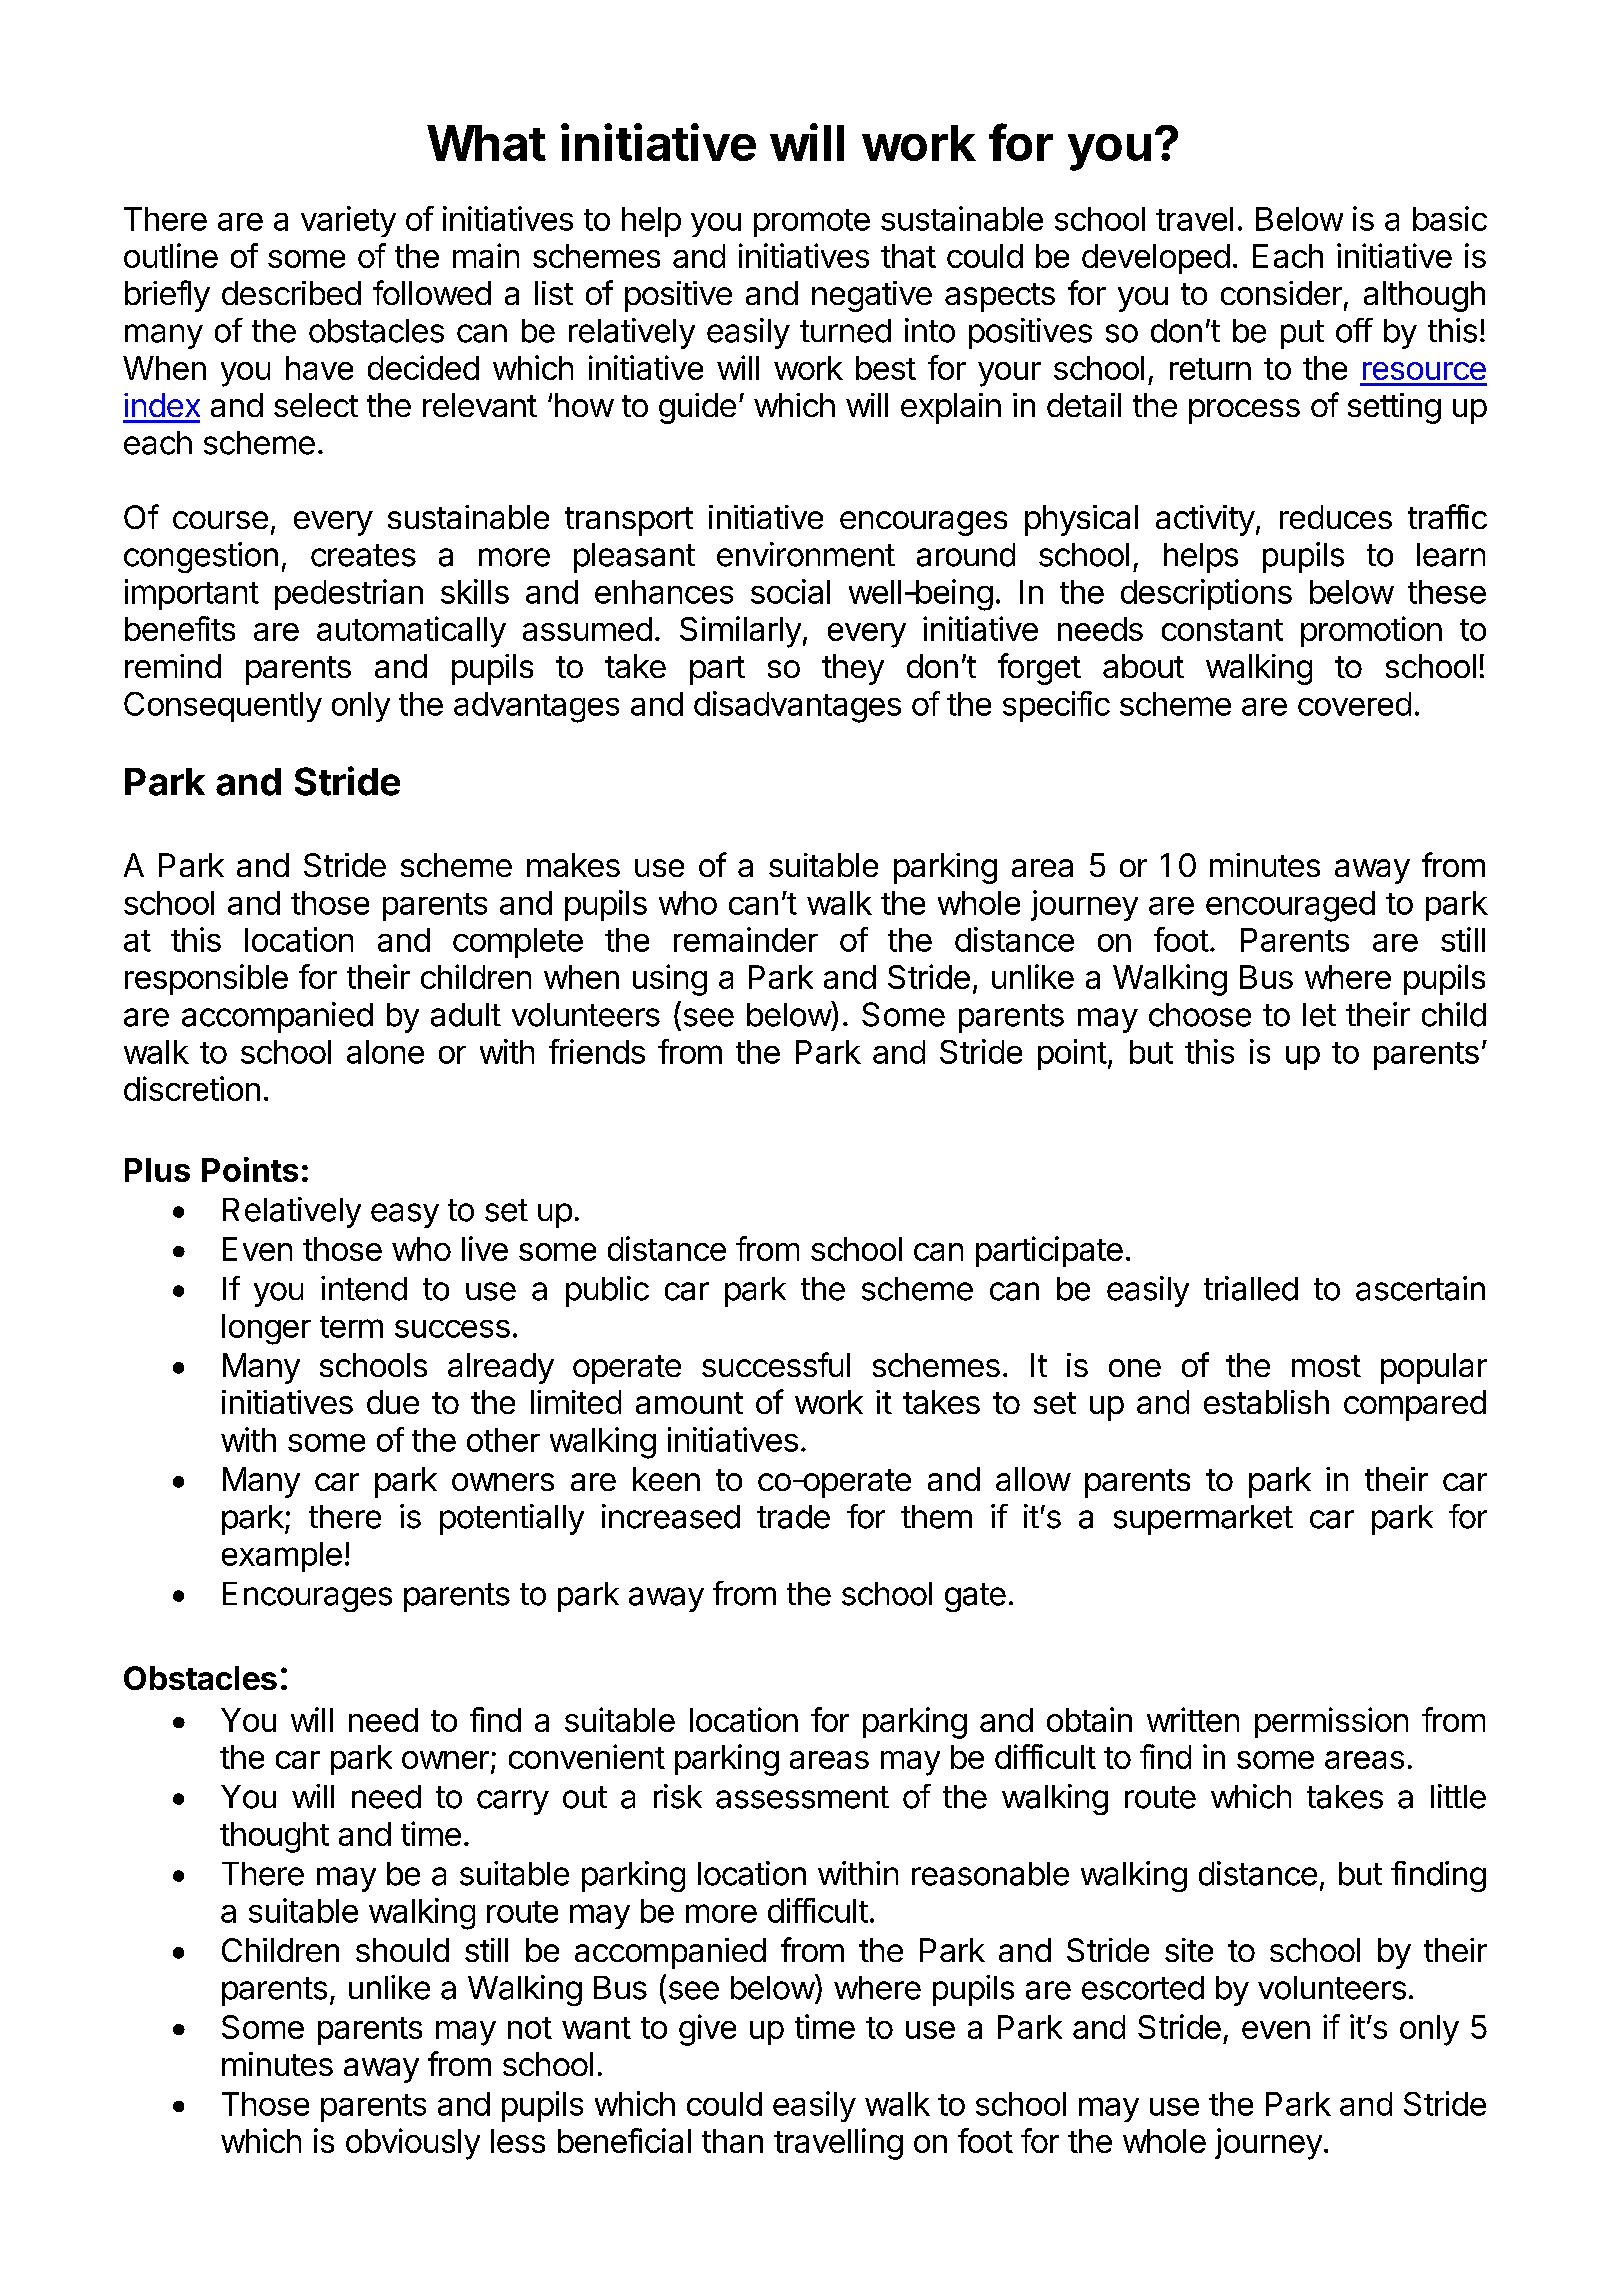 This page has width=1609, height=2276. Describe the element at coordinates (348, 221) in the page. I see `variety` at that location.
